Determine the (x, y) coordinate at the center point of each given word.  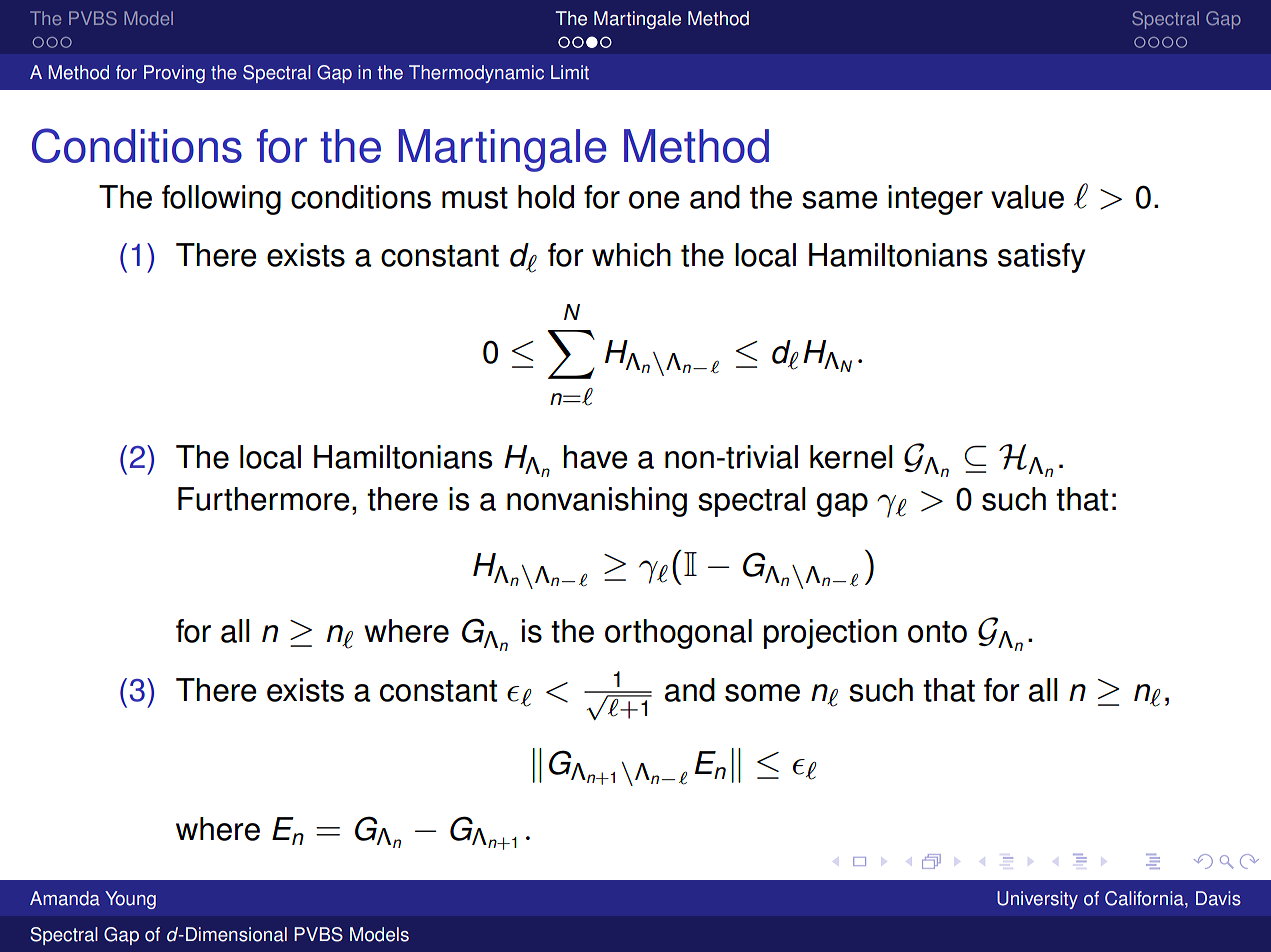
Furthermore (264, 499)
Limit (570, 72)
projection (830, 634)
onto (937, 632)
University (1037, 900)
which (631, 255)
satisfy (1041, 258)
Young (130, 900)
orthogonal (678, 634)
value (1027, 197)
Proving (174, 74)
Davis (1218, 898)
